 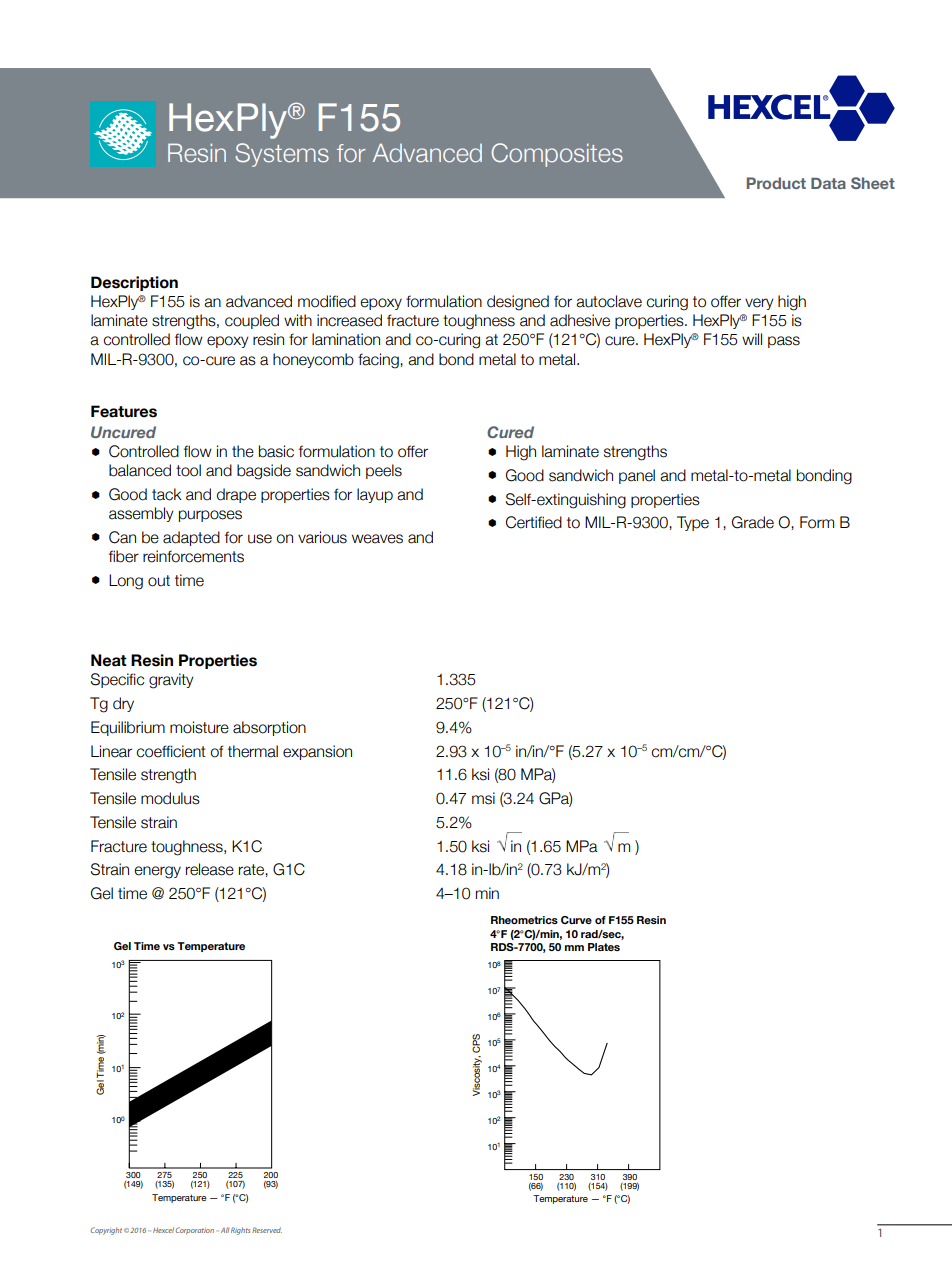 I want to click on release, so click(x=210, y=869).
